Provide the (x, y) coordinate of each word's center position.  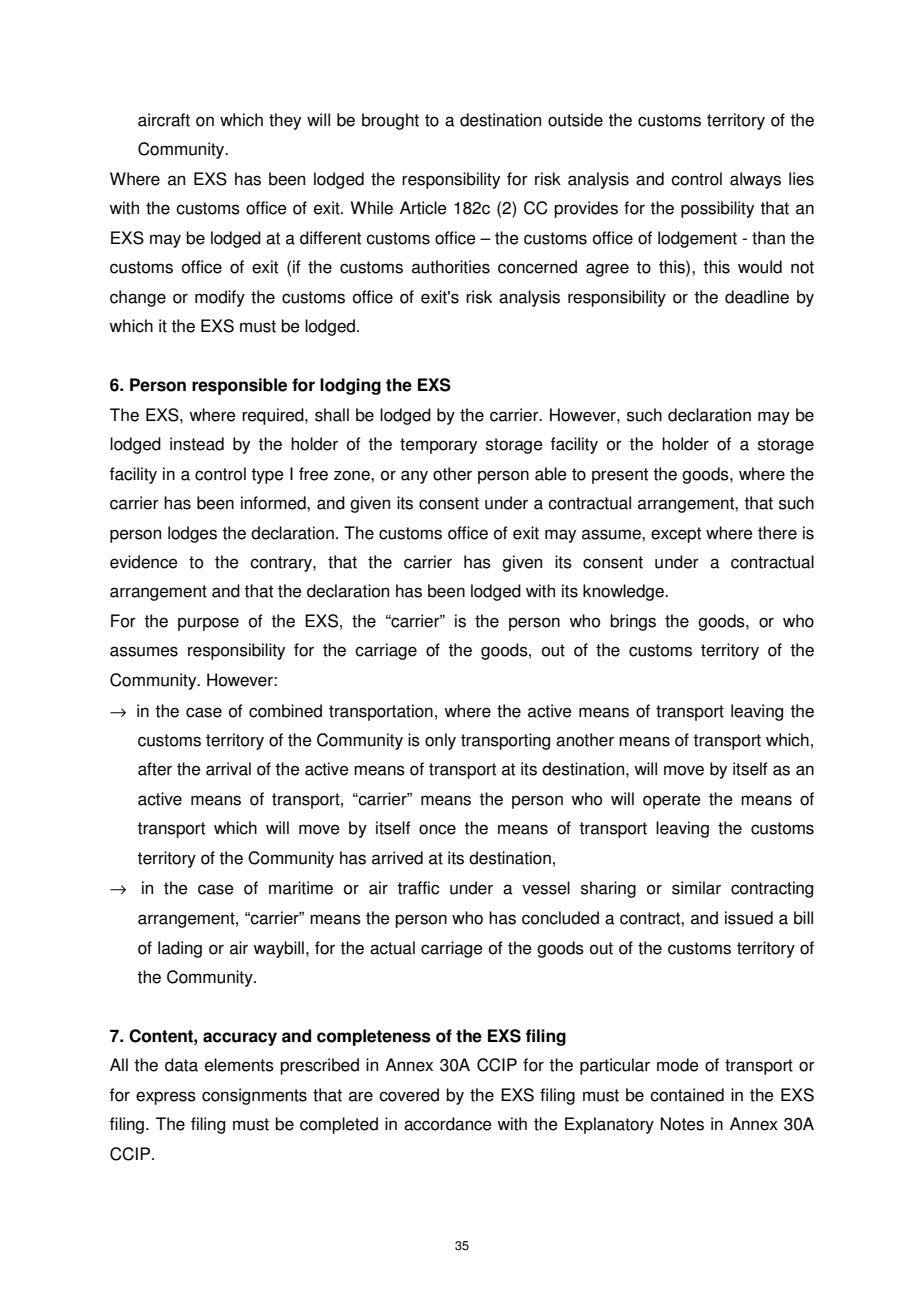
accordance (448, 1124)
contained (687, 1095)
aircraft (164, 120)
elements (239, 1065)
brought (390, 121)
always (755, 180)
